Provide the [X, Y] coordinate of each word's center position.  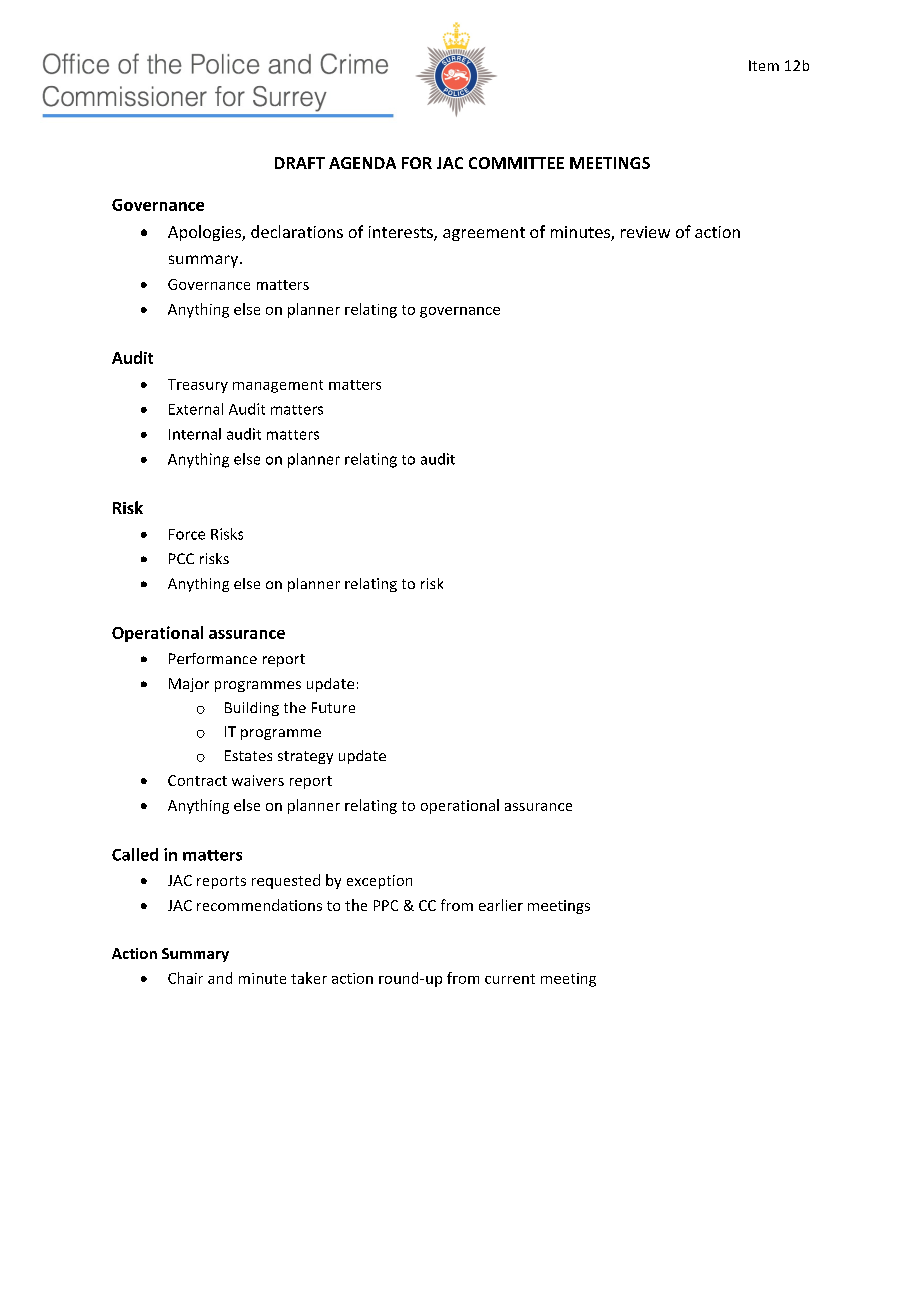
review [645, 232]
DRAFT [300, 163]
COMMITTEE [516, 163]
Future [333, 707]
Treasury [198, 386]
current [510, 979]
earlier [501, 905]
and [220, 978]
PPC [386, 905]
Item [764, 65]
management [278, 386]
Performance [213, 658]
